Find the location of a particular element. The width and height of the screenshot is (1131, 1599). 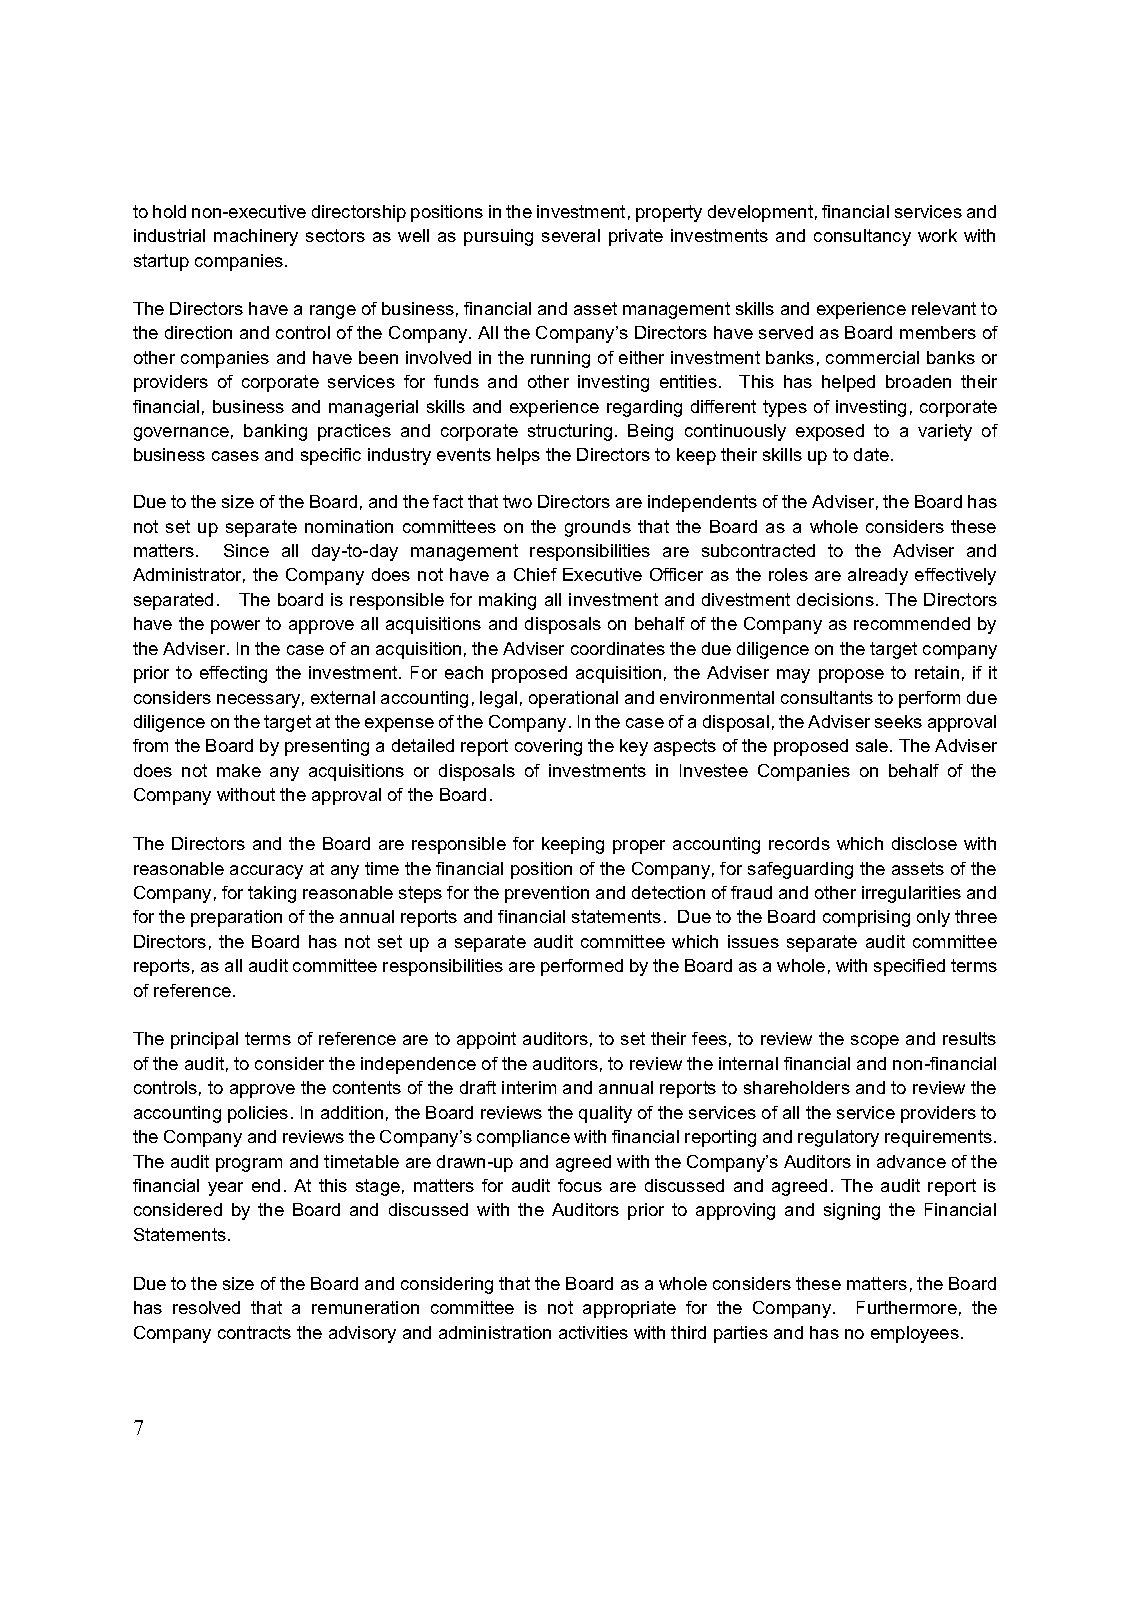

irregularities is located at coordinates (911, 894).
